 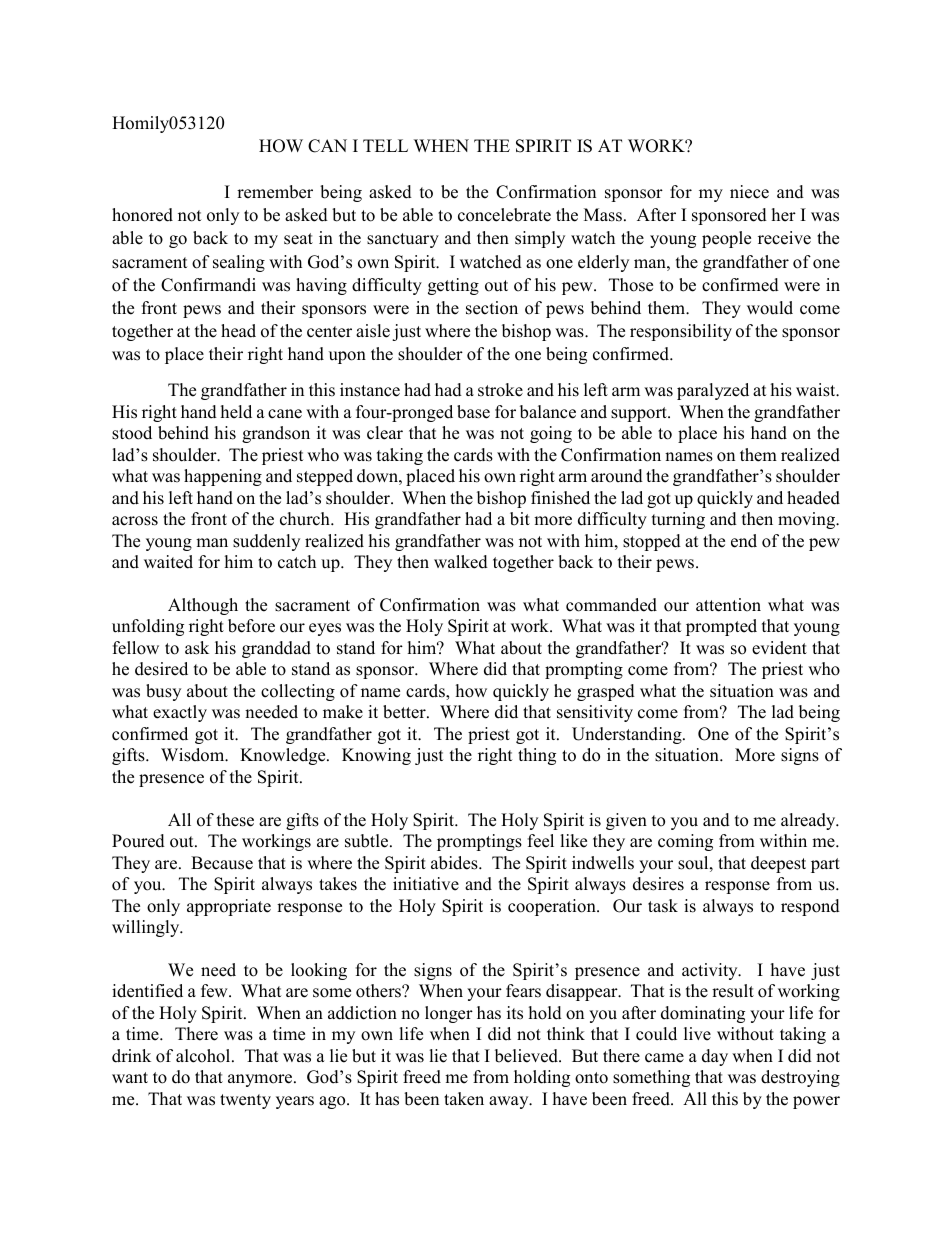 What do you see at coordinates (749, 192) in the screenshot?
I see `niece` at bounding box center [749, 192].
